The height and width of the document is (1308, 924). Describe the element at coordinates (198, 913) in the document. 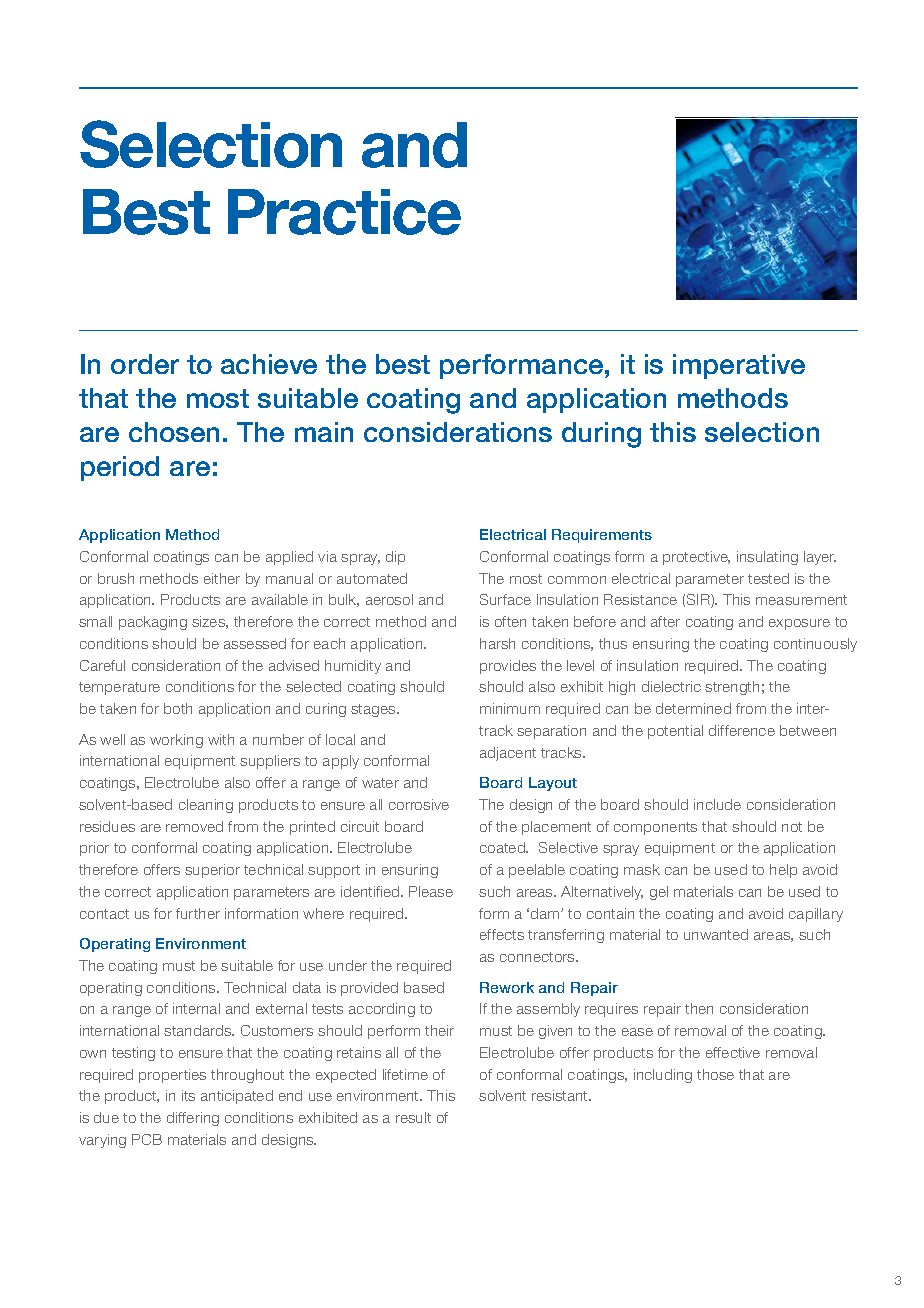

I see `further` at that location.
